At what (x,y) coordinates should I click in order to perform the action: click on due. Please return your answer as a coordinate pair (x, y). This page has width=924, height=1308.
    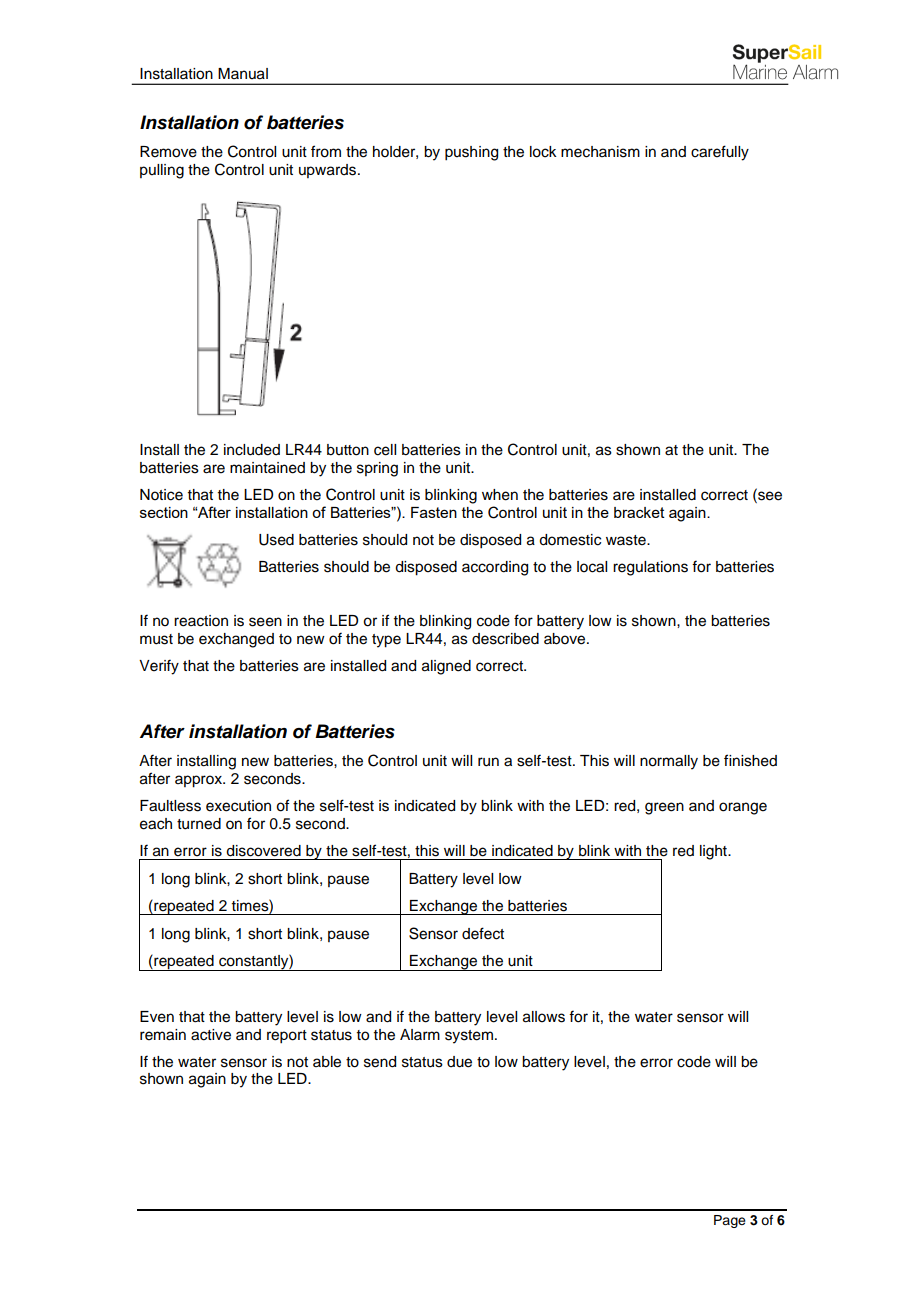
    Looking at the image, I should click on (459, 1062).
